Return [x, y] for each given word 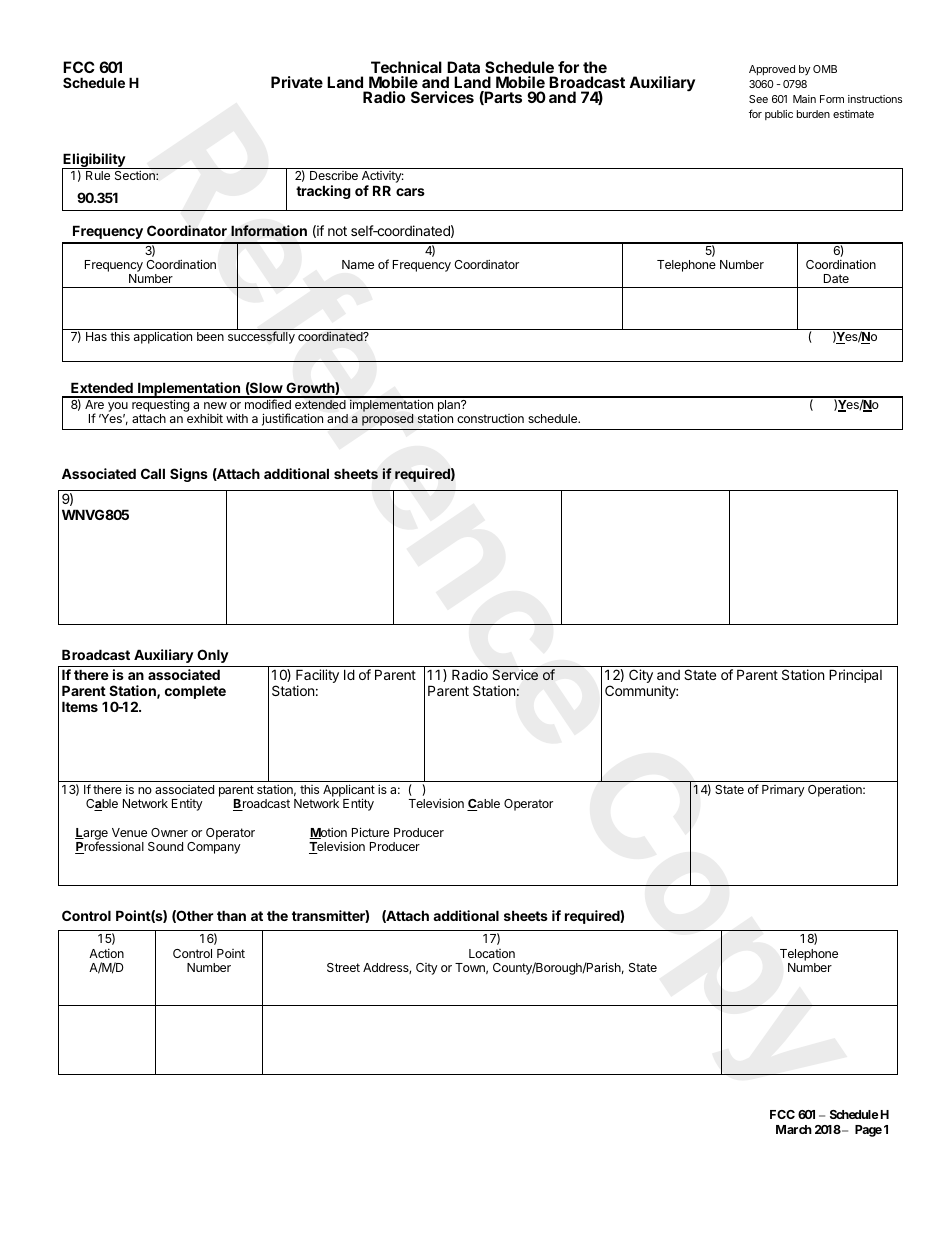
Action [106, 953]
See [758, 99]
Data [463, 67]
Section [136, 175]
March [794, 1129]
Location [492, 953]
